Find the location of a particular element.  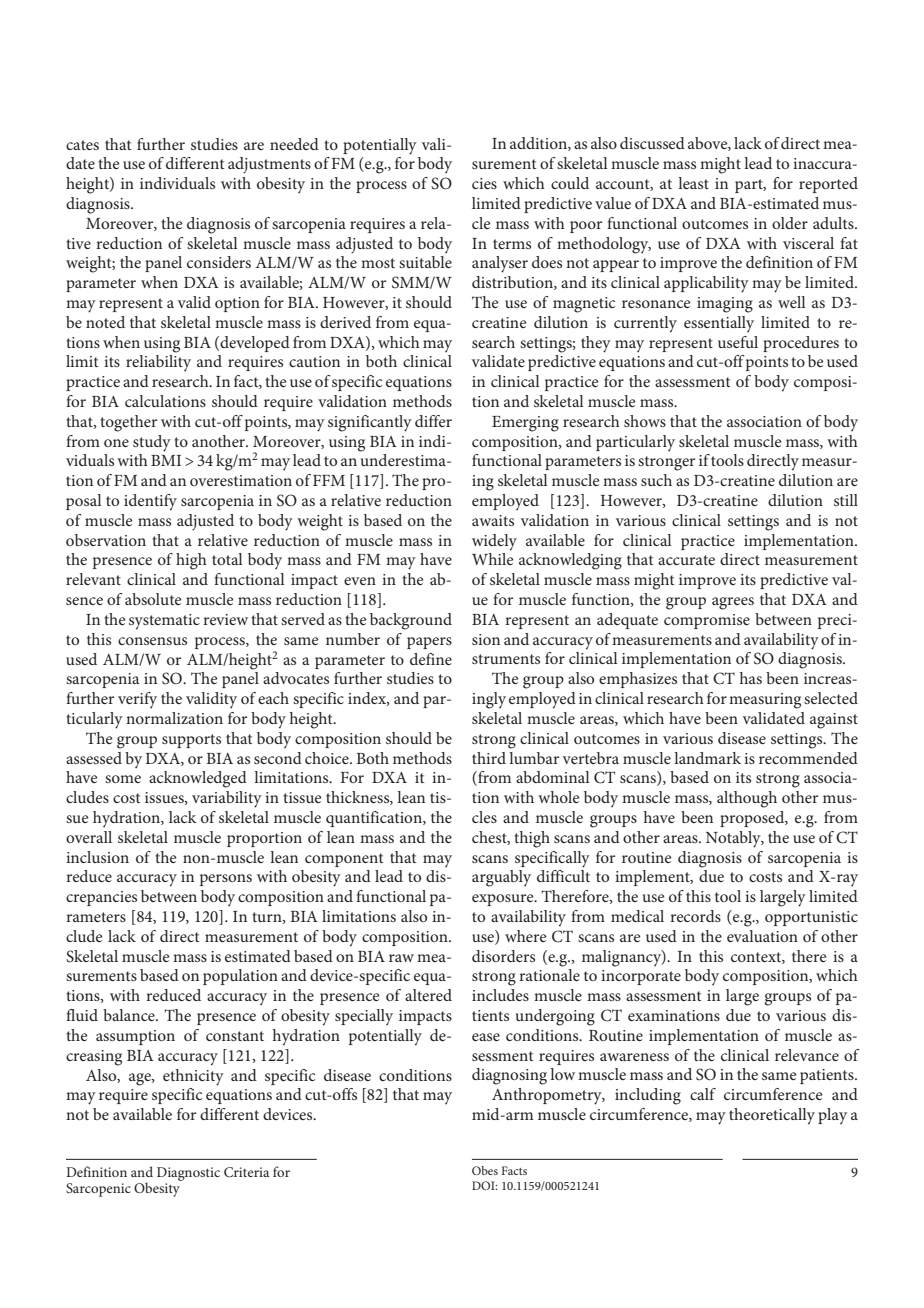

opportunistic is located at coordinates (811, 918).
